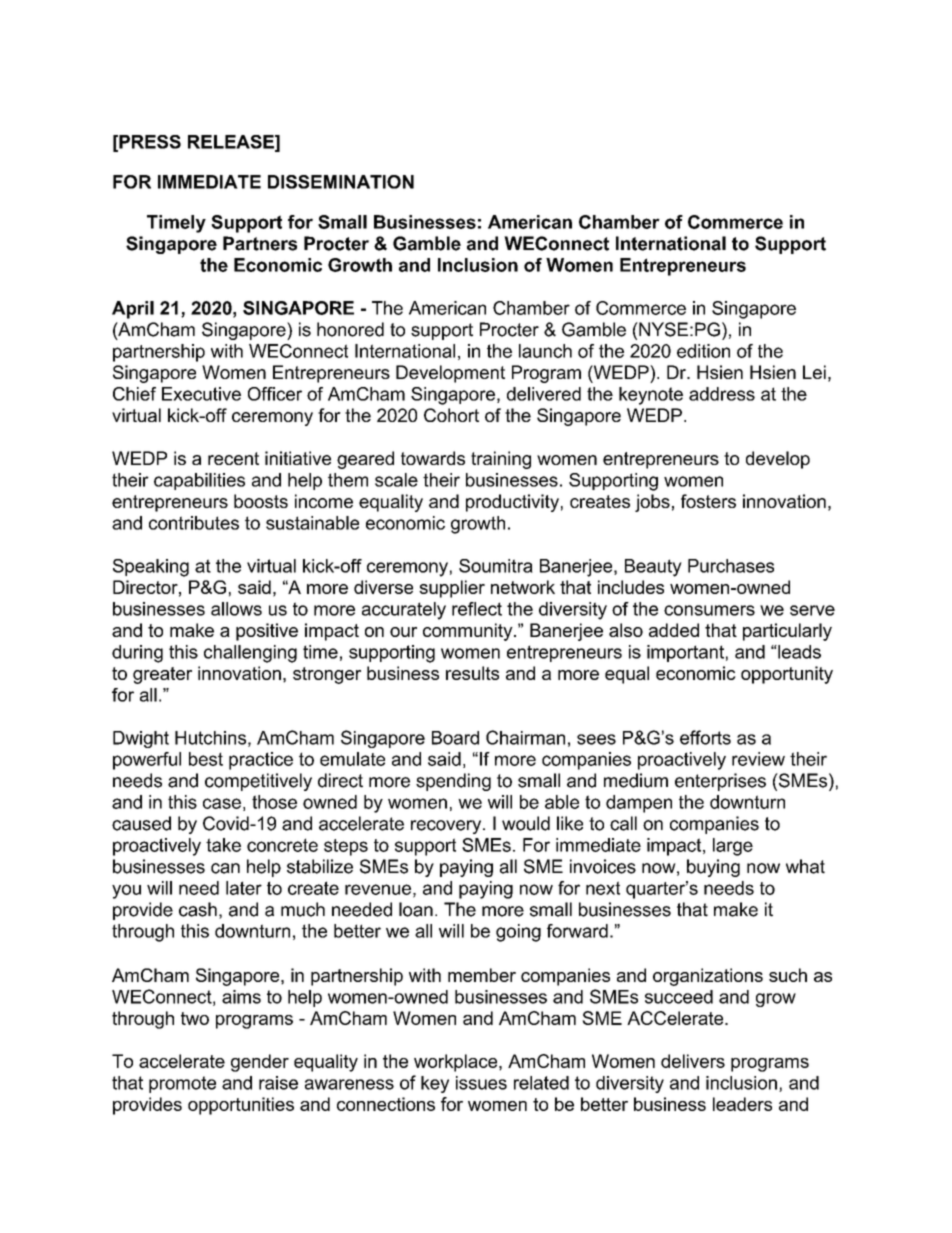 The image size is (952, 1233). I want to click on edition, so click(703, 351).
